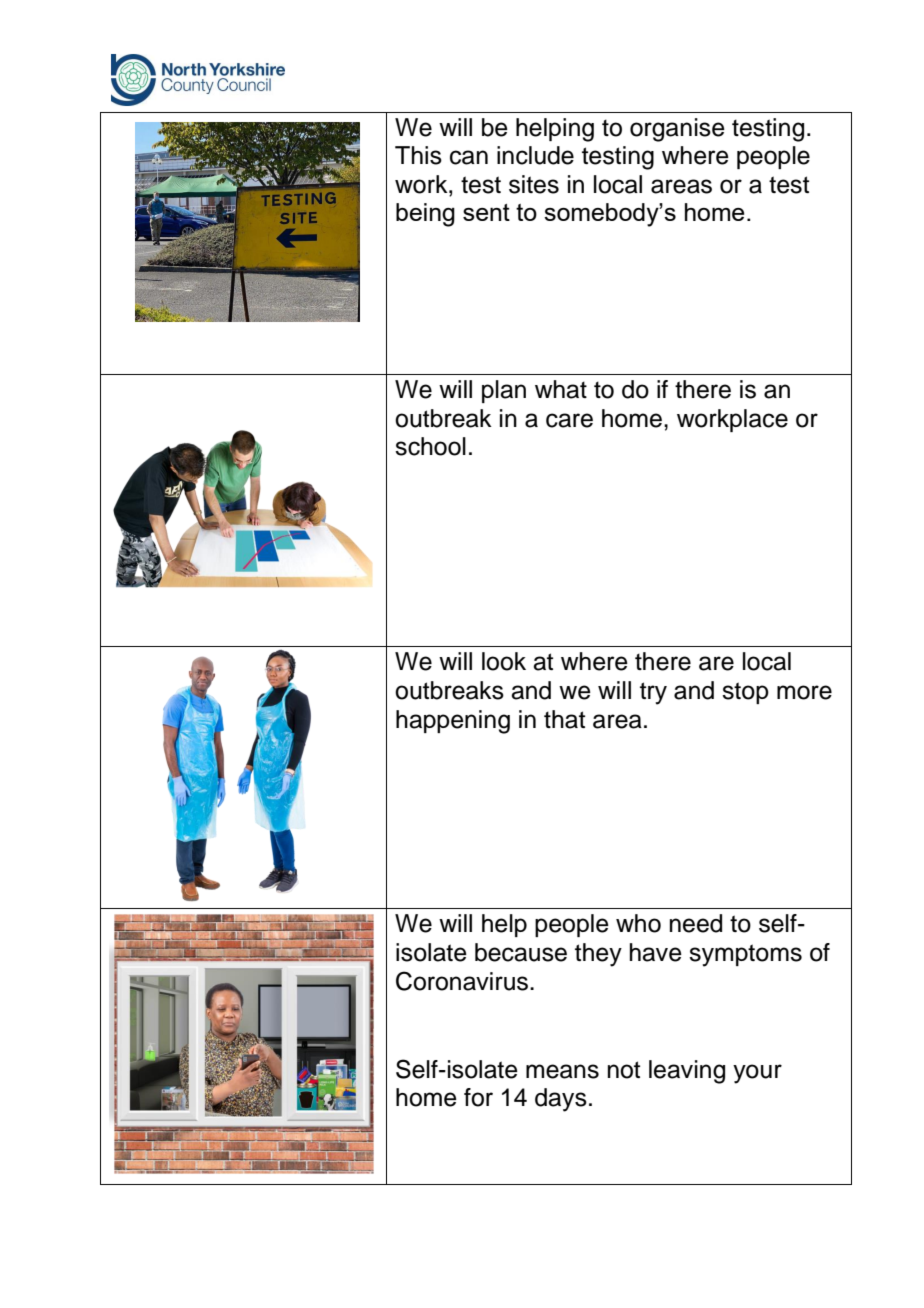 The height and width of the image is (1308, 924). What do you see at coordinates (478, 1097) in the image?
I see `for` at bounding box center [478, 1097].
